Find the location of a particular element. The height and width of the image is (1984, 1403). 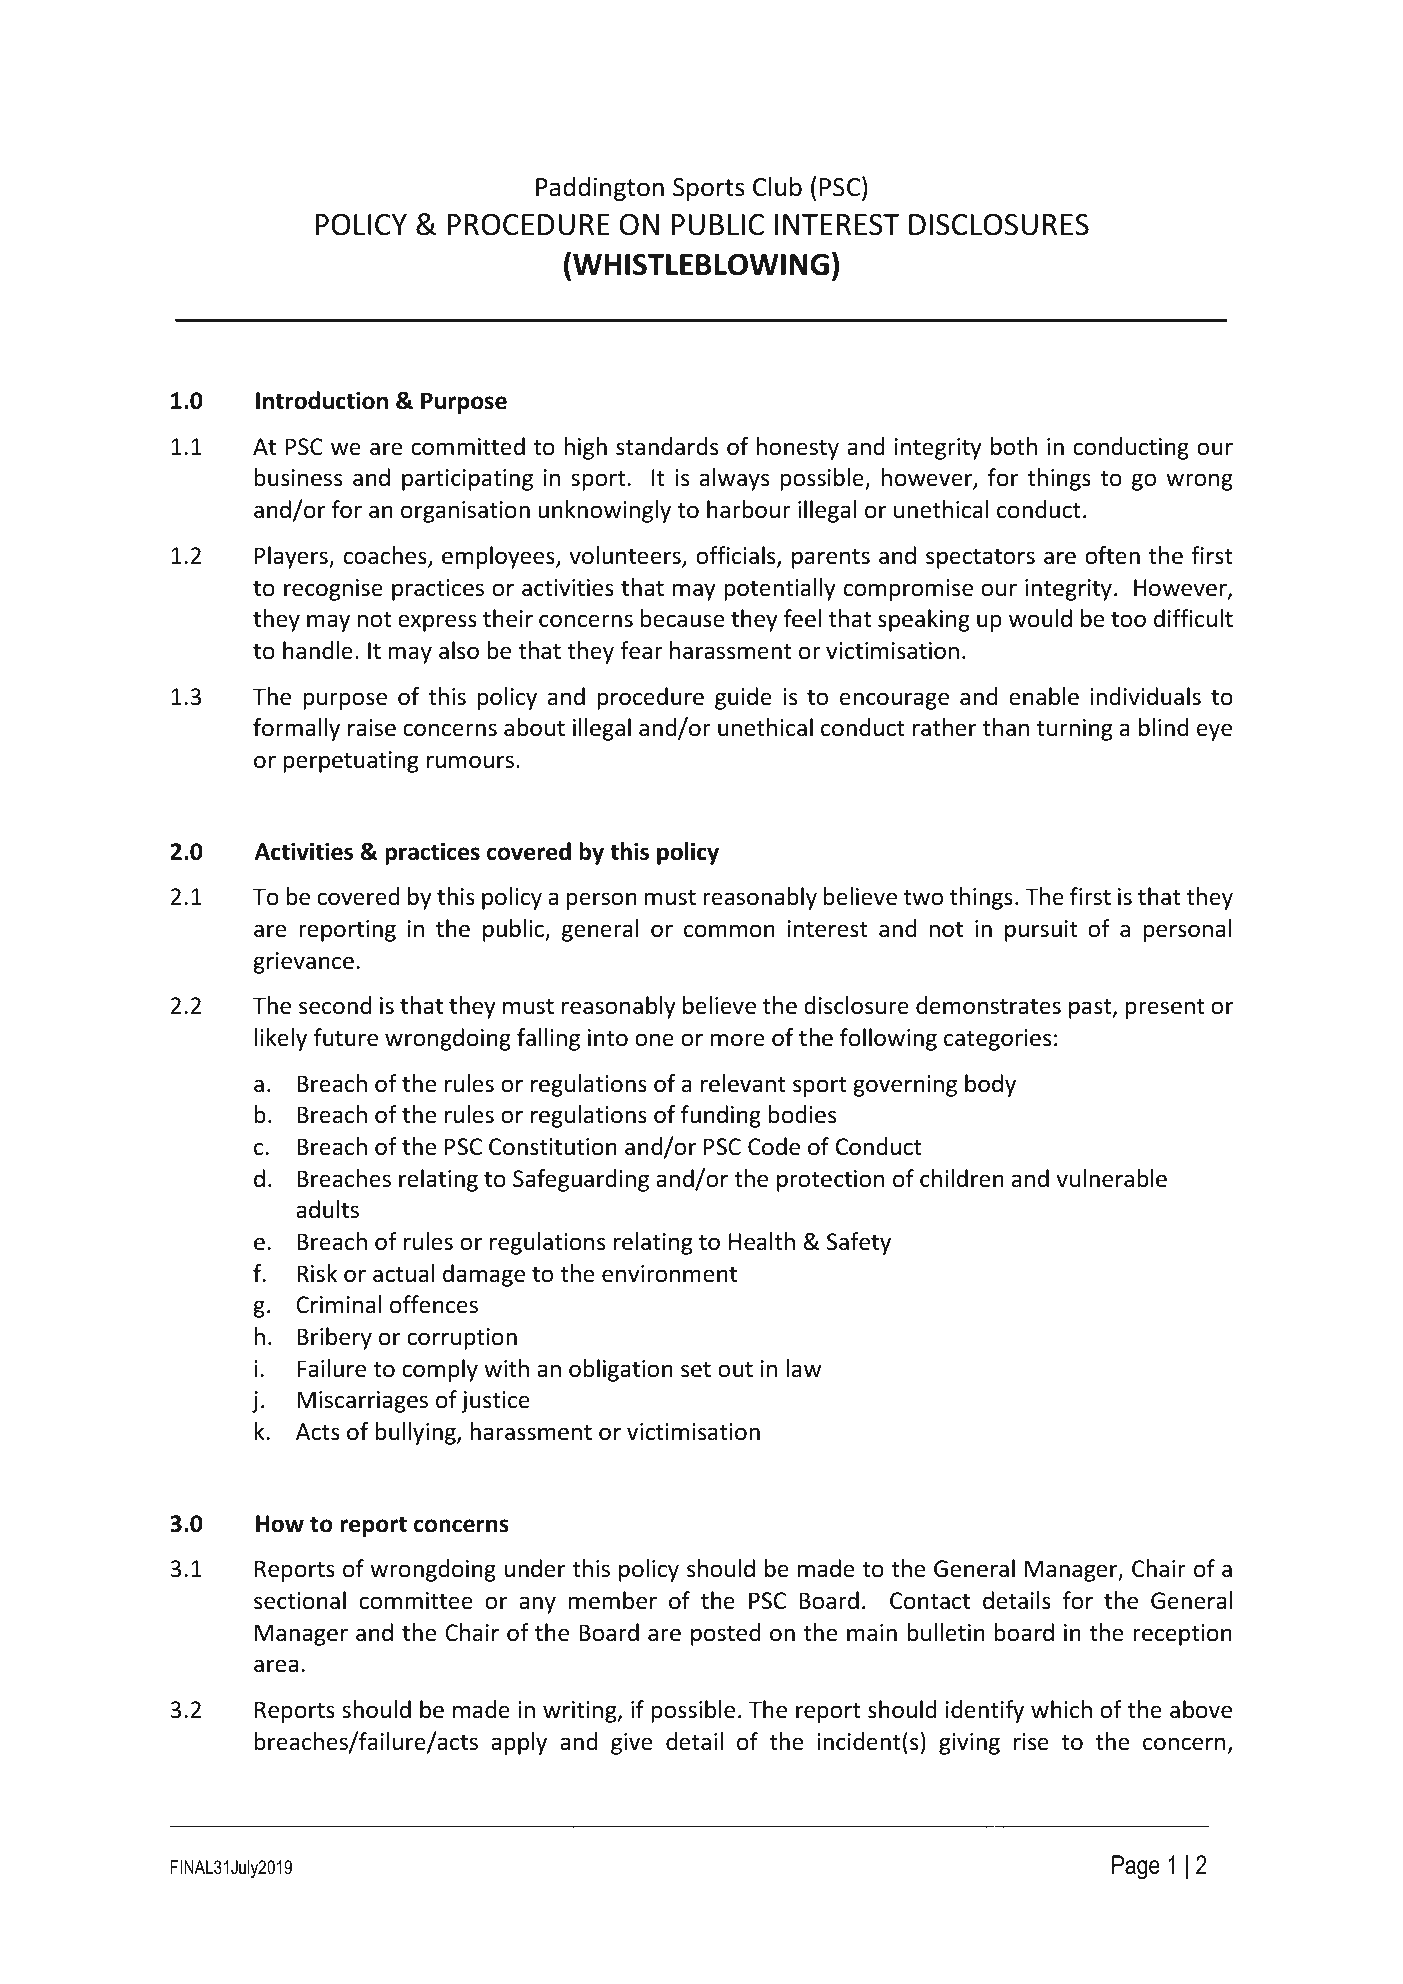

Page is located at coordinates (1136, 1867).
